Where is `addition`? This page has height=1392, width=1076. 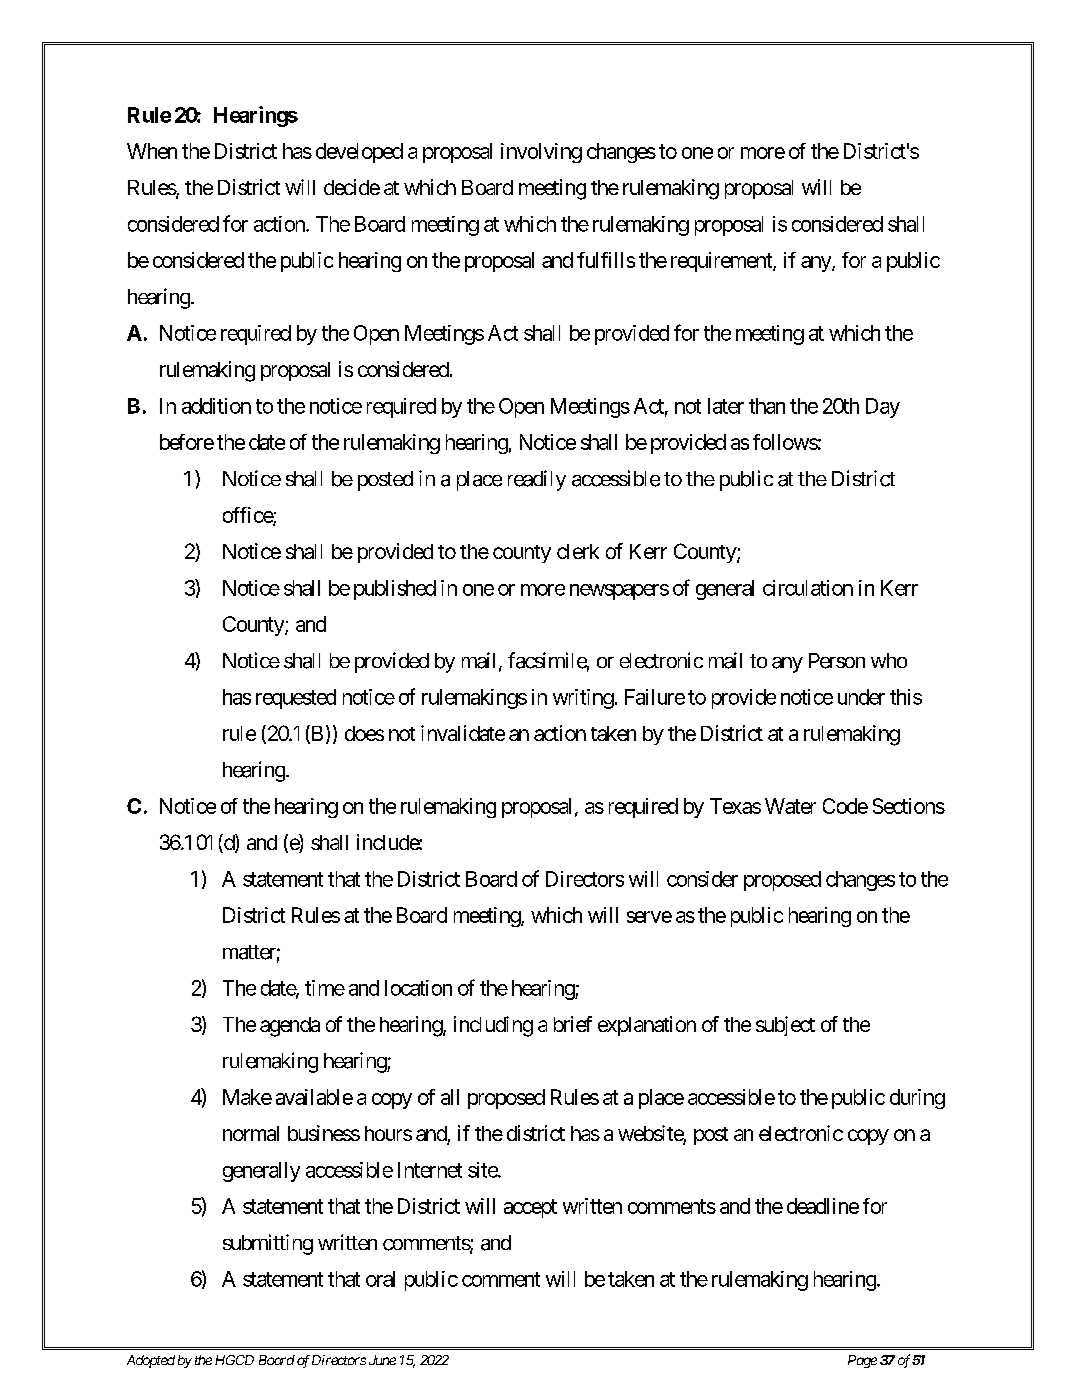
addition is located at coordinates (216, 406).
